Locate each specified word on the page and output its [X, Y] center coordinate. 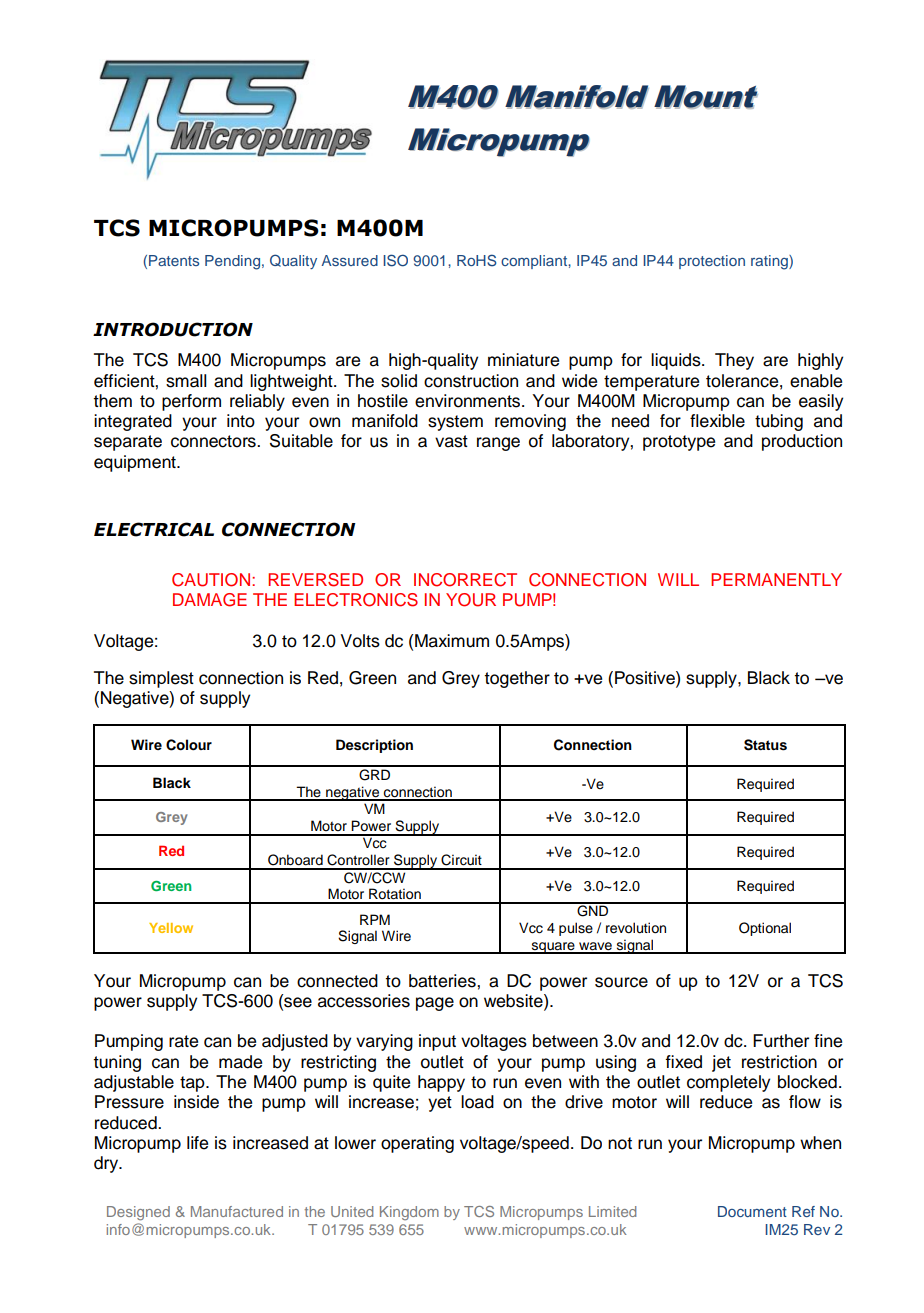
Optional [765, 929]
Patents [174, 260]
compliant [535, 262]
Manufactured [237, 1211]
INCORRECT [465, 580]
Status [765, 745]
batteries [443, 981]
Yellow [171, 928]
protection [712, 262]
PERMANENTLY [776, 579]
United [352, 1211]
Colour [189, 745]
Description [374, 746]
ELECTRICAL [154, 529]
